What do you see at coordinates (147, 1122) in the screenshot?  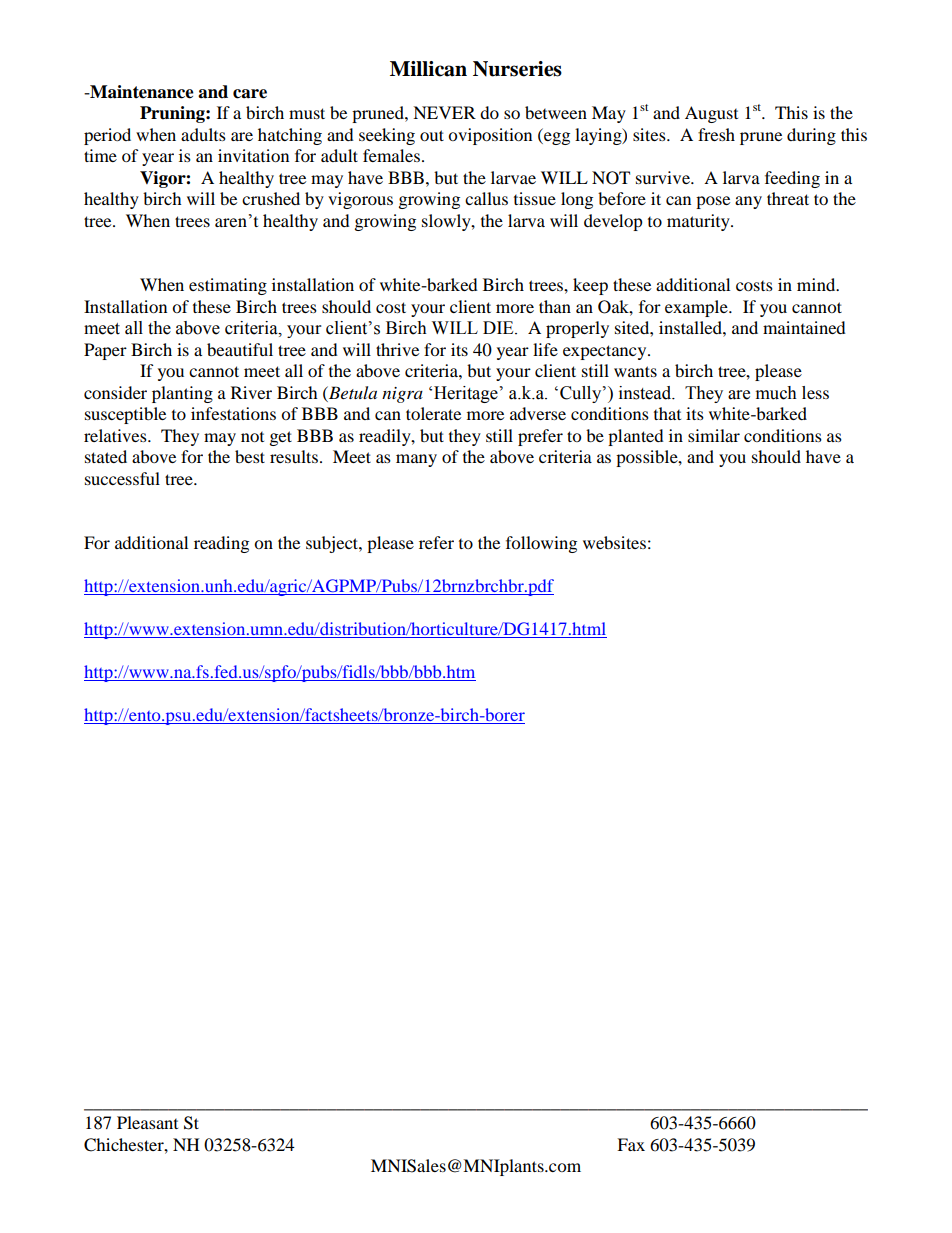 I see `Pleasant` at bounding box center [147, 1122].
